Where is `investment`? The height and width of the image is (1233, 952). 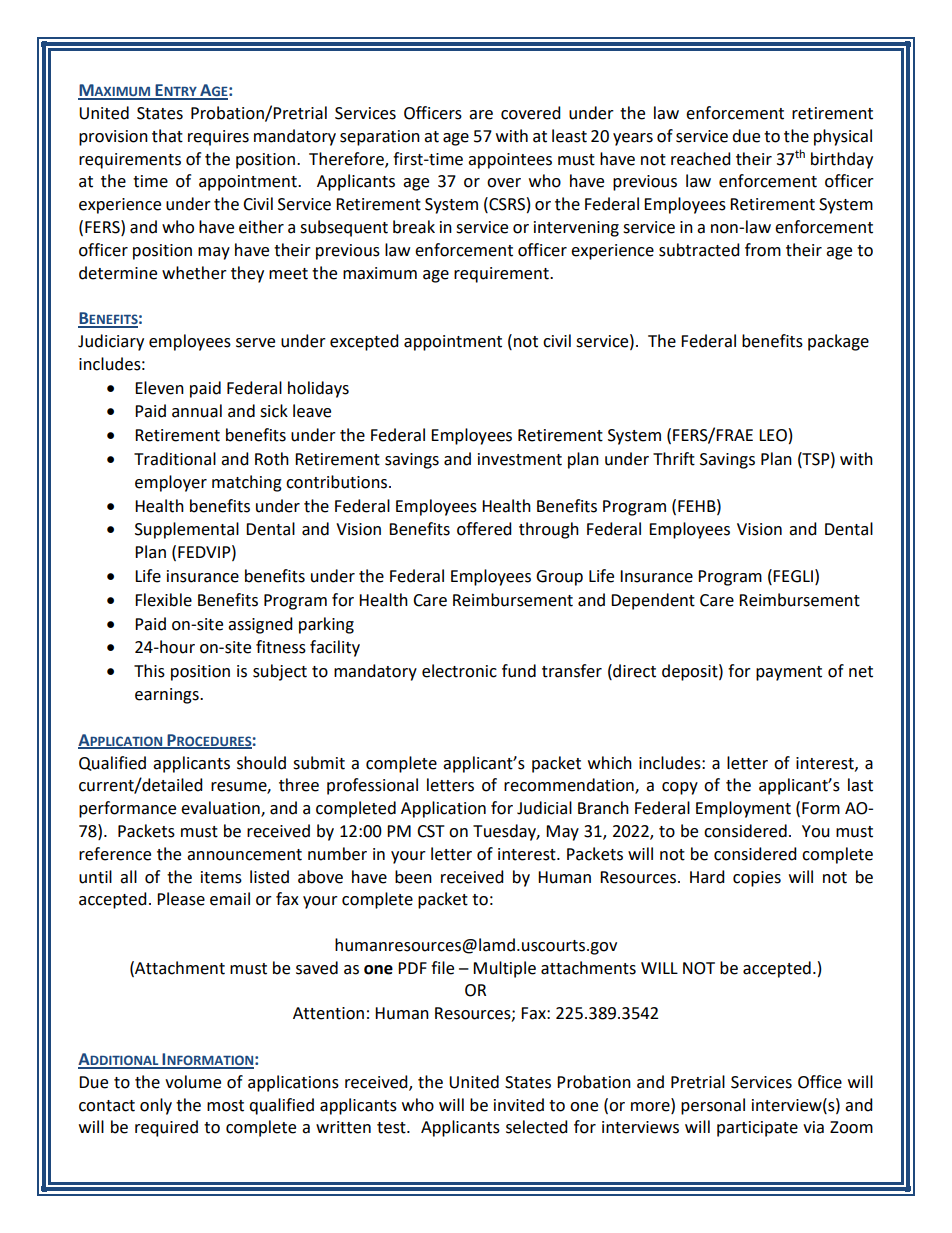
investment is located at coordinates (520, 459).
